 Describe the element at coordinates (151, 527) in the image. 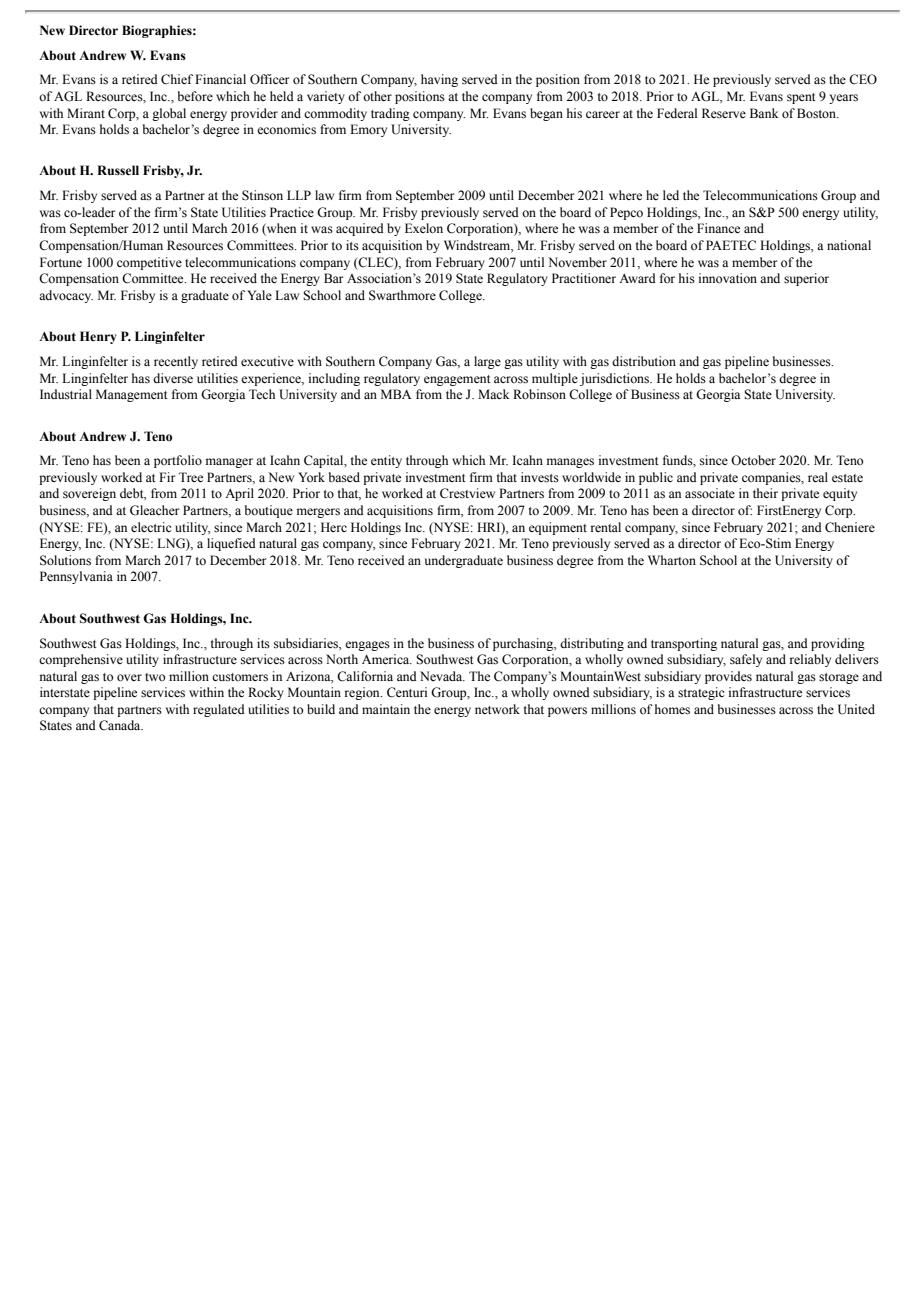

I see `electric` at that location.
